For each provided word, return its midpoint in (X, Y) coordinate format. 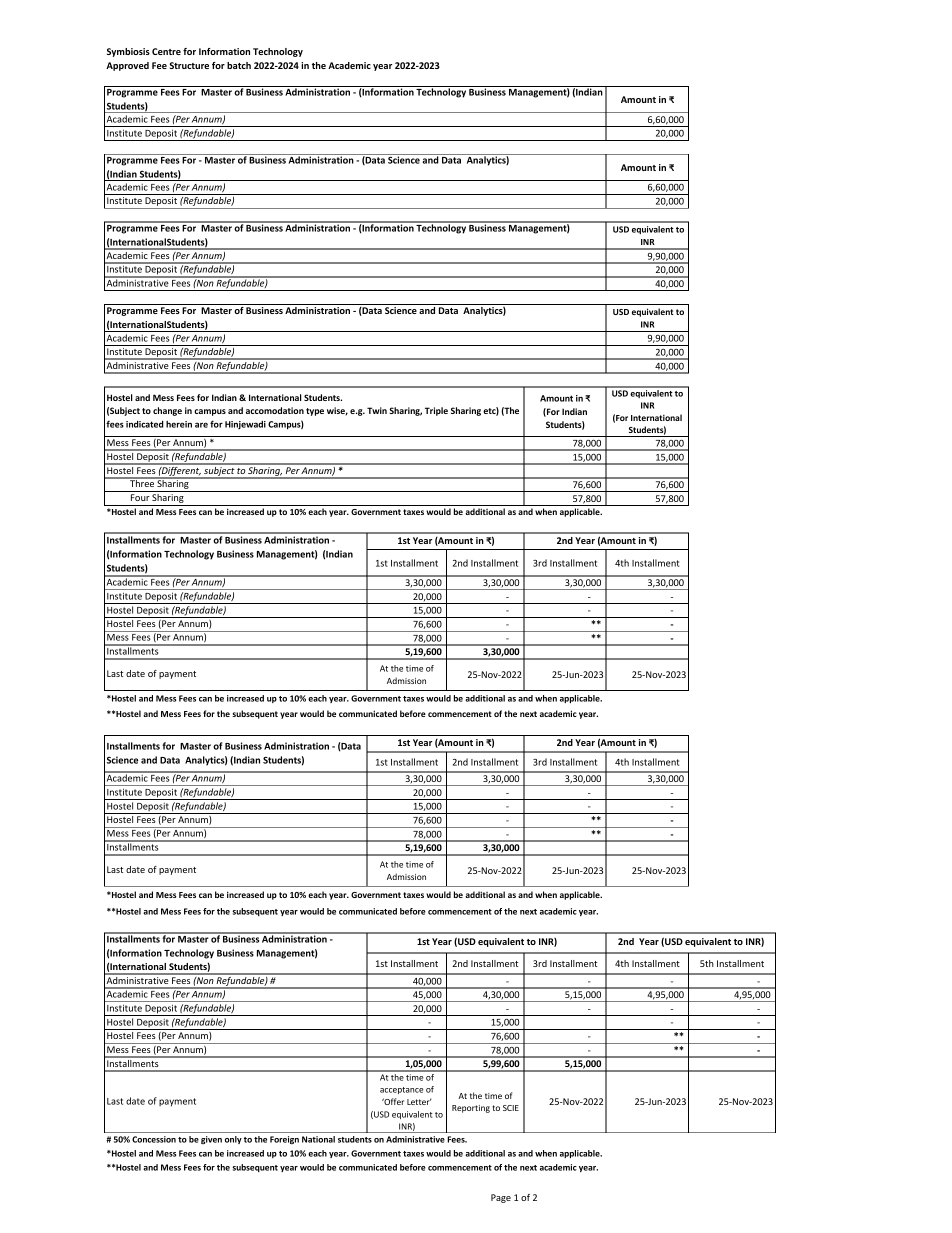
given (211, 1140)
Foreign (284, 1140)
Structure (189, 65)
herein (179, 424)
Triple (436, 411)
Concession (154, 1139)
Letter (419, 1101)
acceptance (402, 1090)
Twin (377, 410)
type (315, 412)
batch (239, 65)
